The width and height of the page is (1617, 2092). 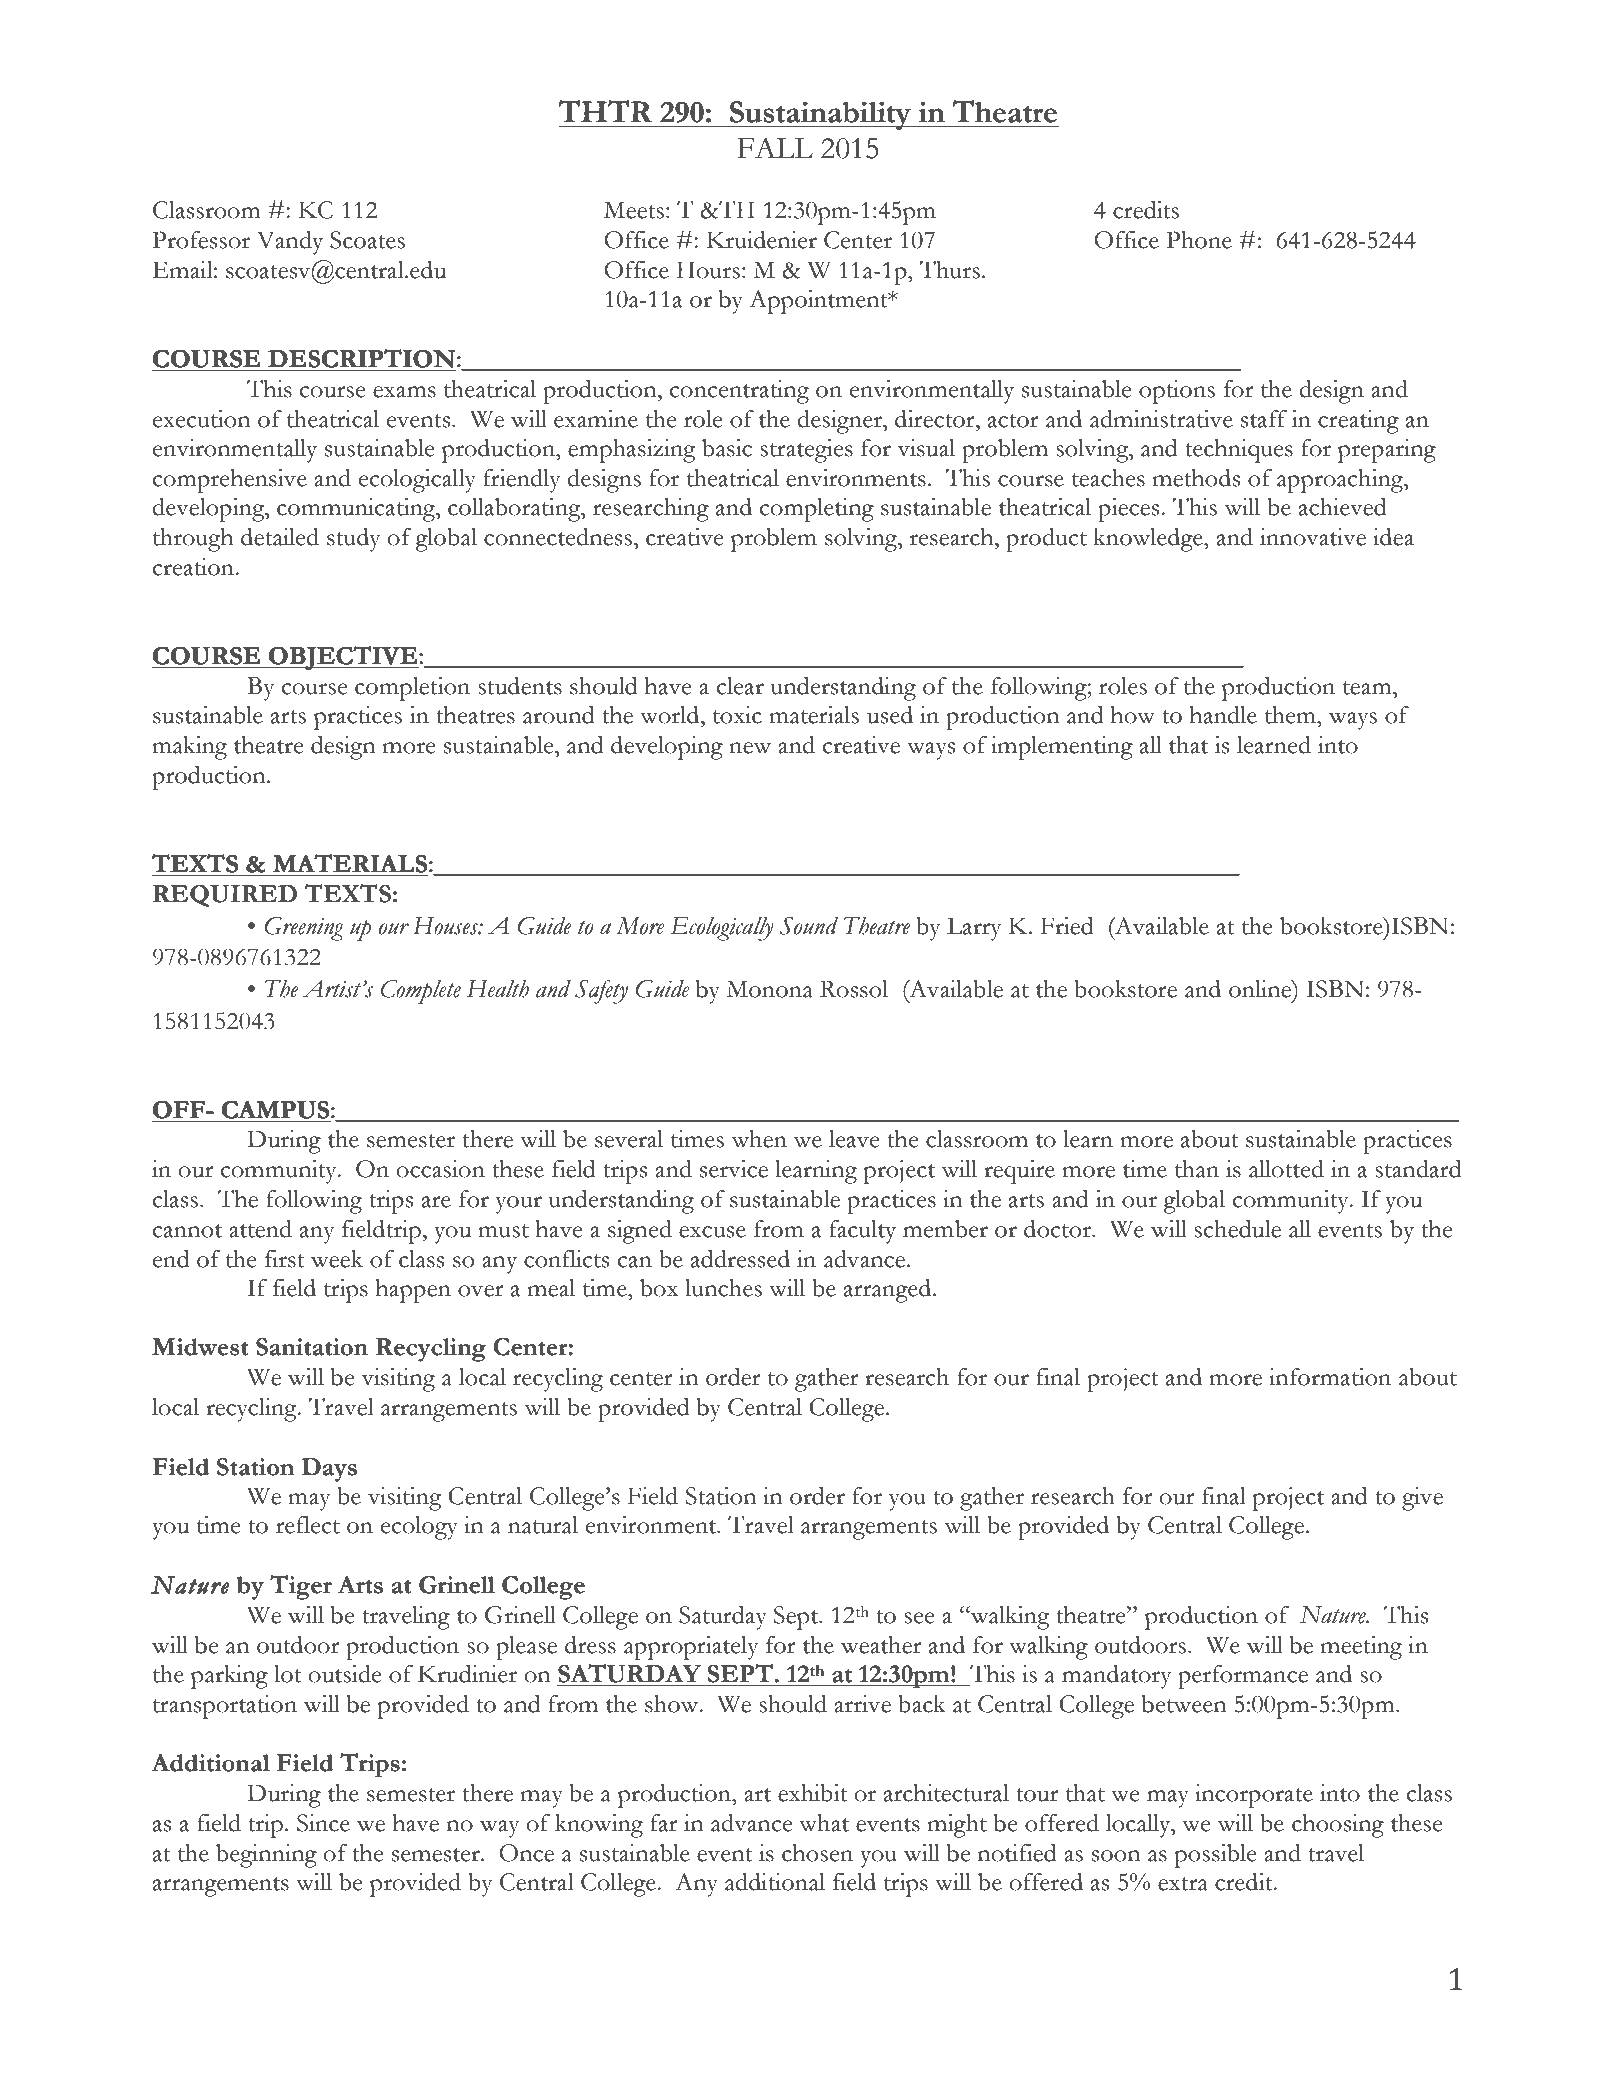 I want to click on Complete, so click(x=420, y=992).
